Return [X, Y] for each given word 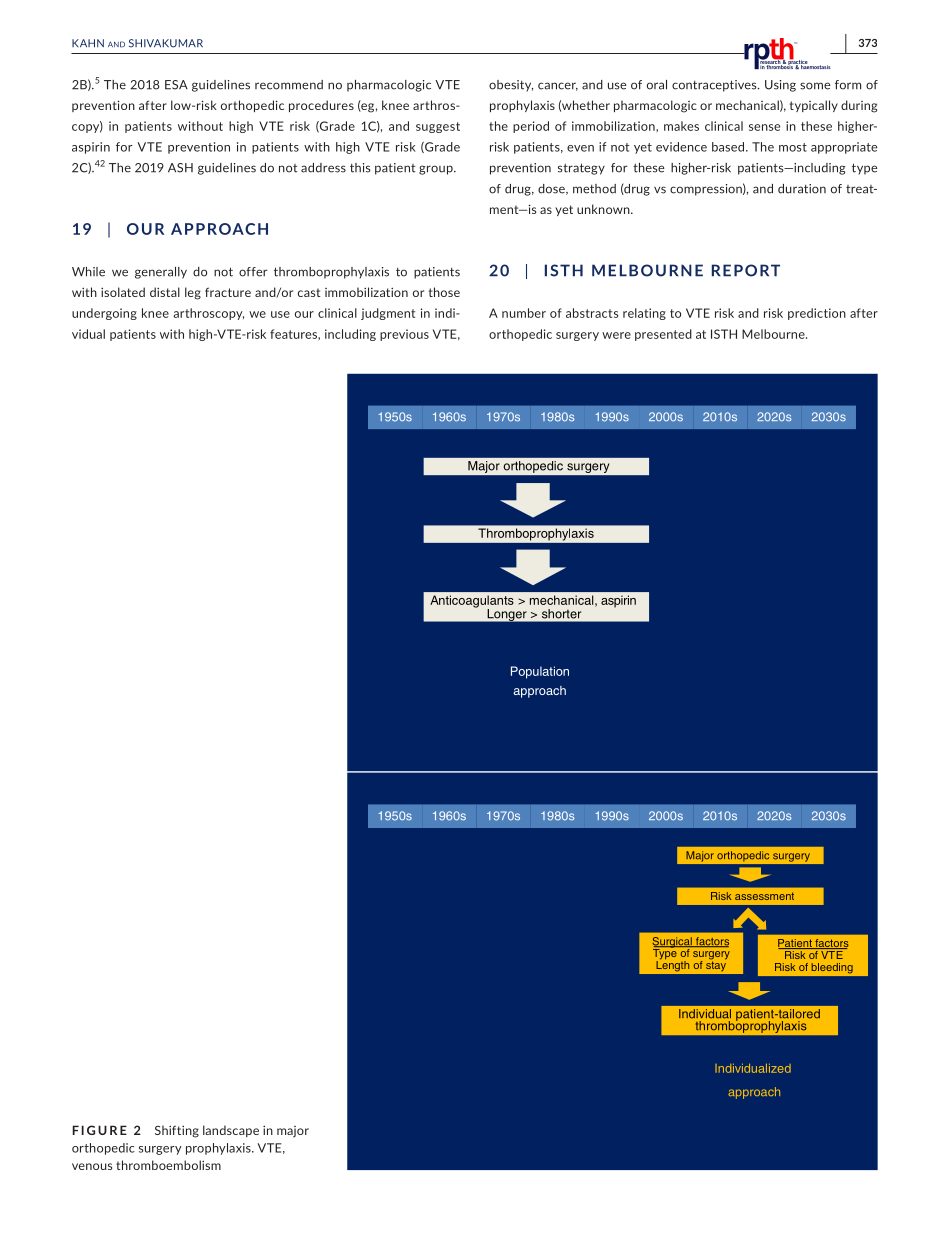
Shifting [177, 1131]
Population [540, 672]
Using [780, 86]
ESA [176, 85]
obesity [511, 86]
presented [663, 335]
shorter [561, 613]
